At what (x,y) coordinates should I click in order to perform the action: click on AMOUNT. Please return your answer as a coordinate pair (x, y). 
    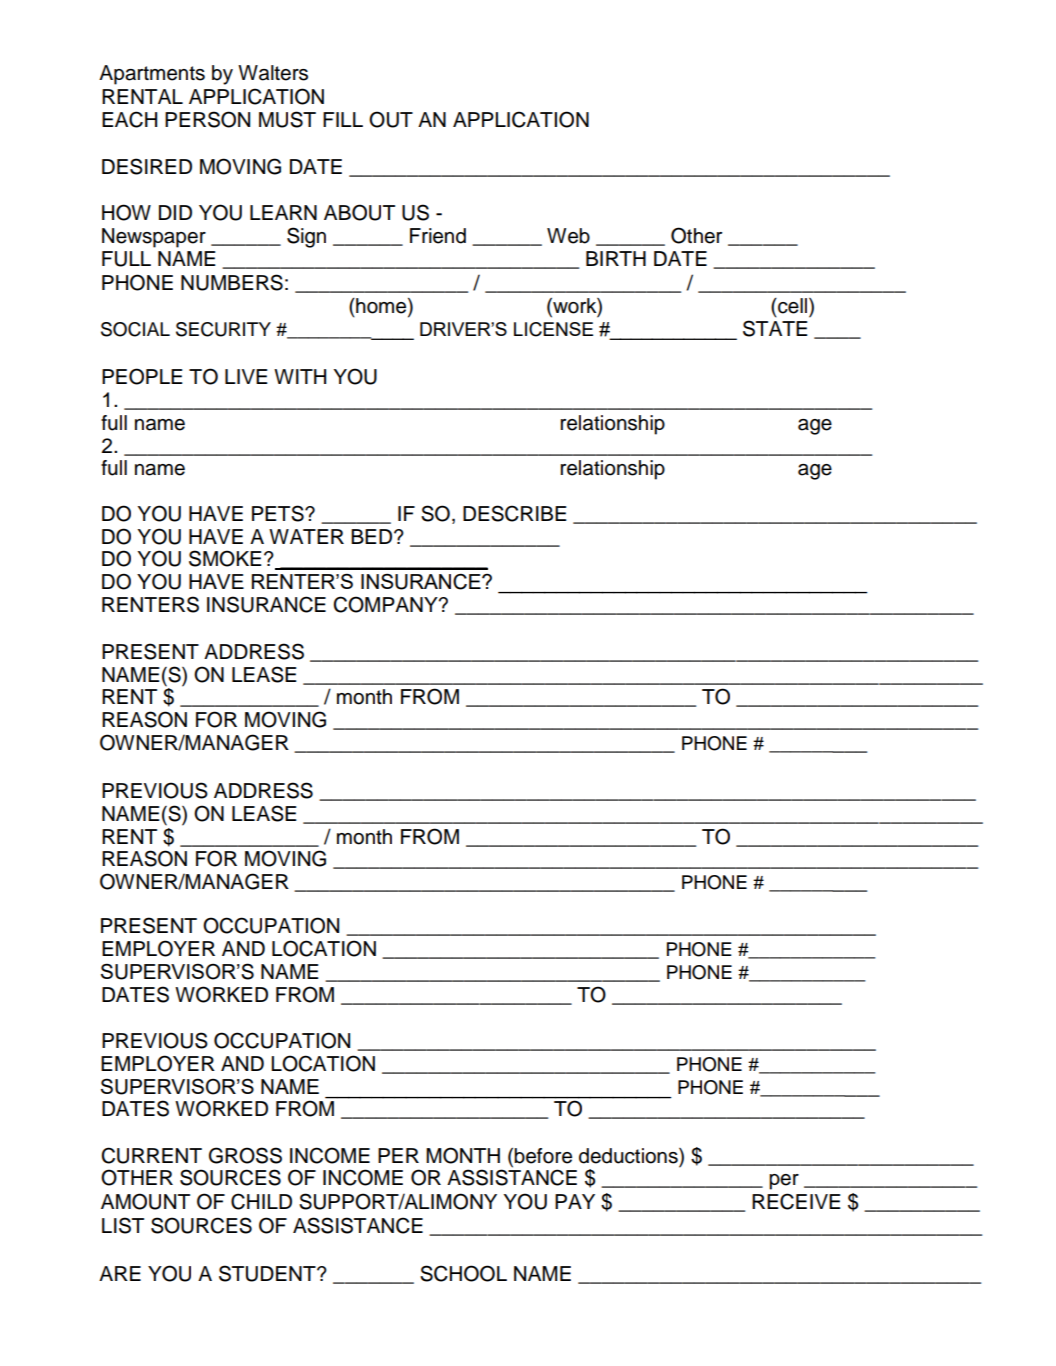
    Looking at the image, I should click on (145, 1201).
